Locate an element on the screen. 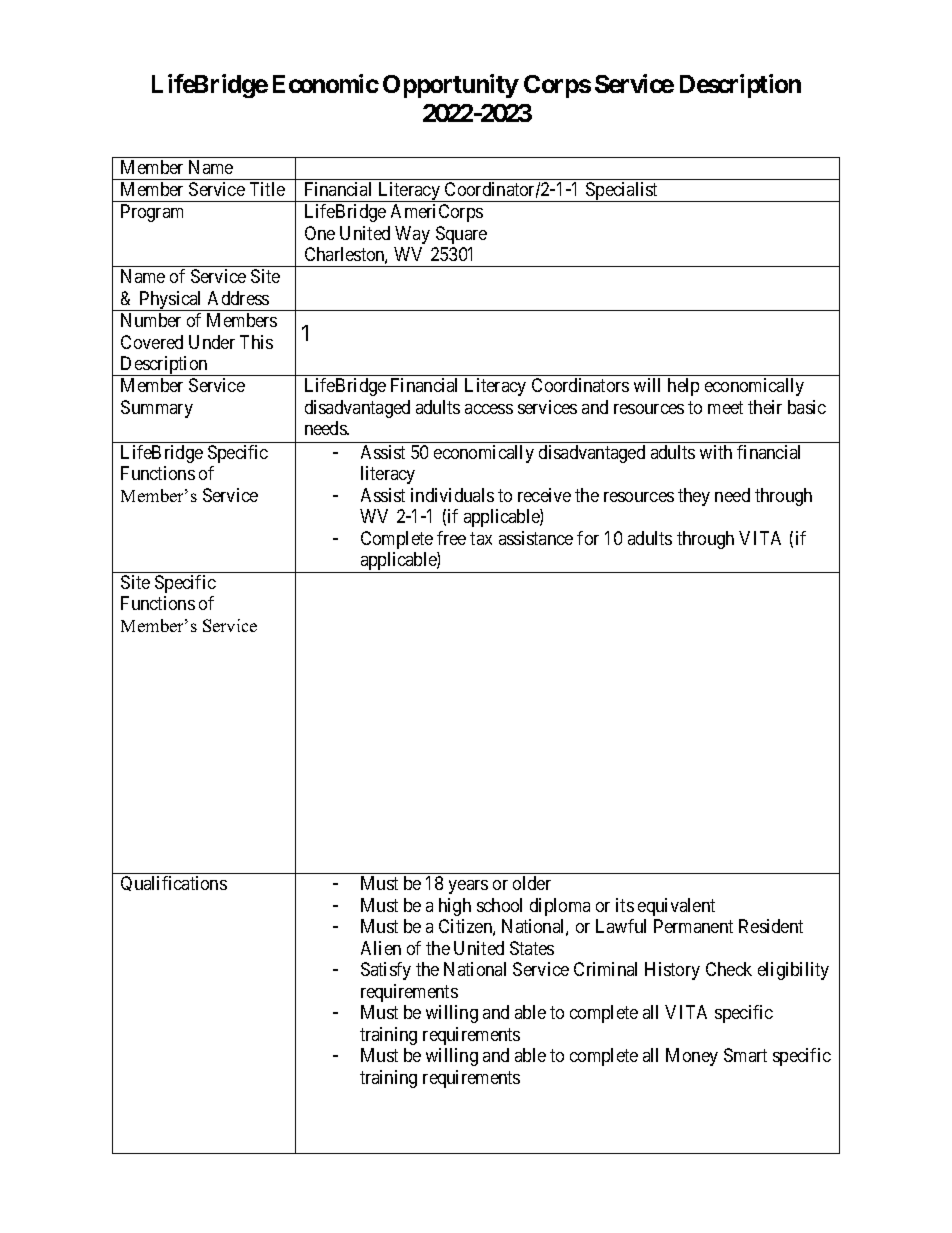  Opportunity is located at coordinates (451, 86).
